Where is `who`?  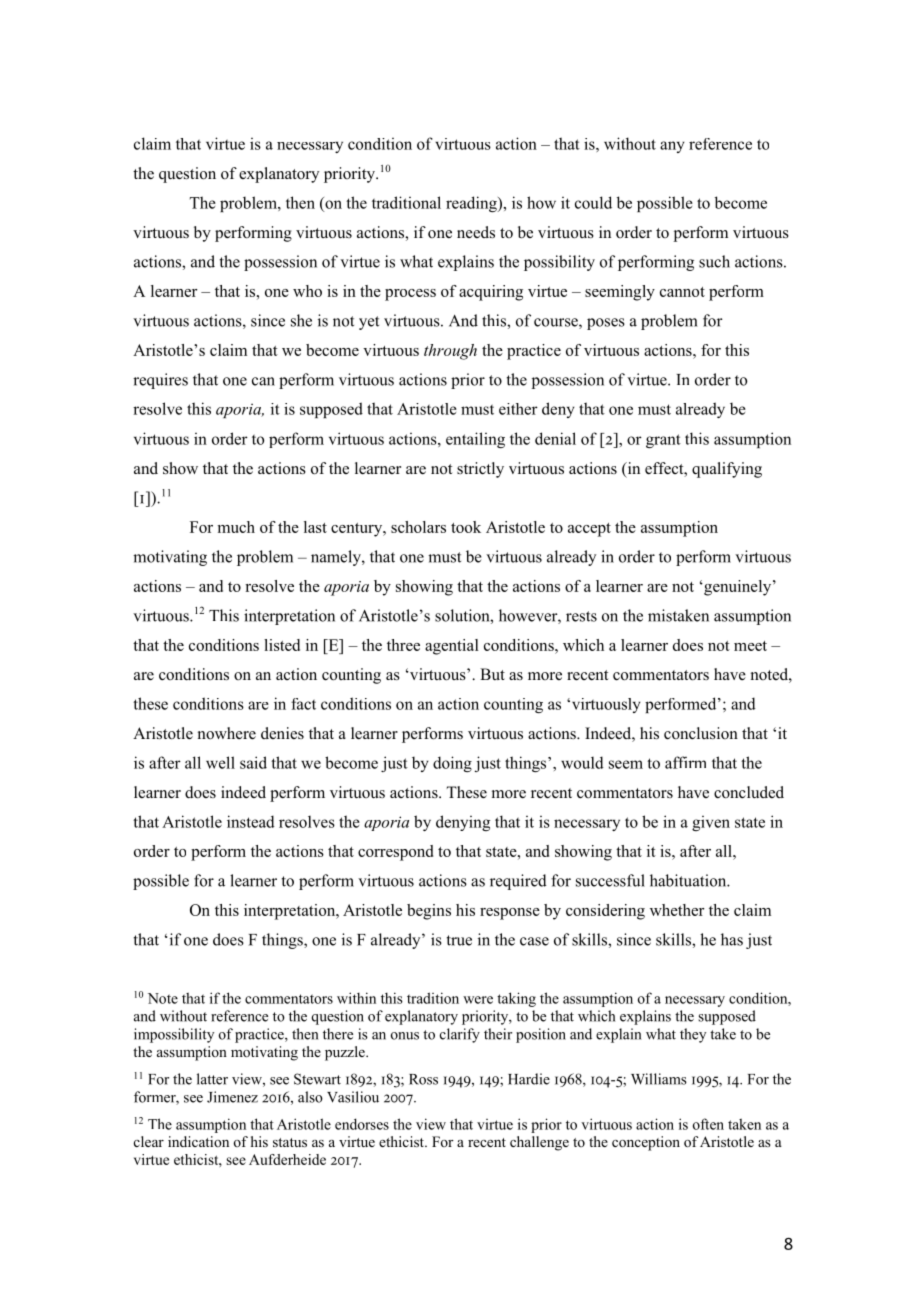 who is located at coordinates (307, 291).
